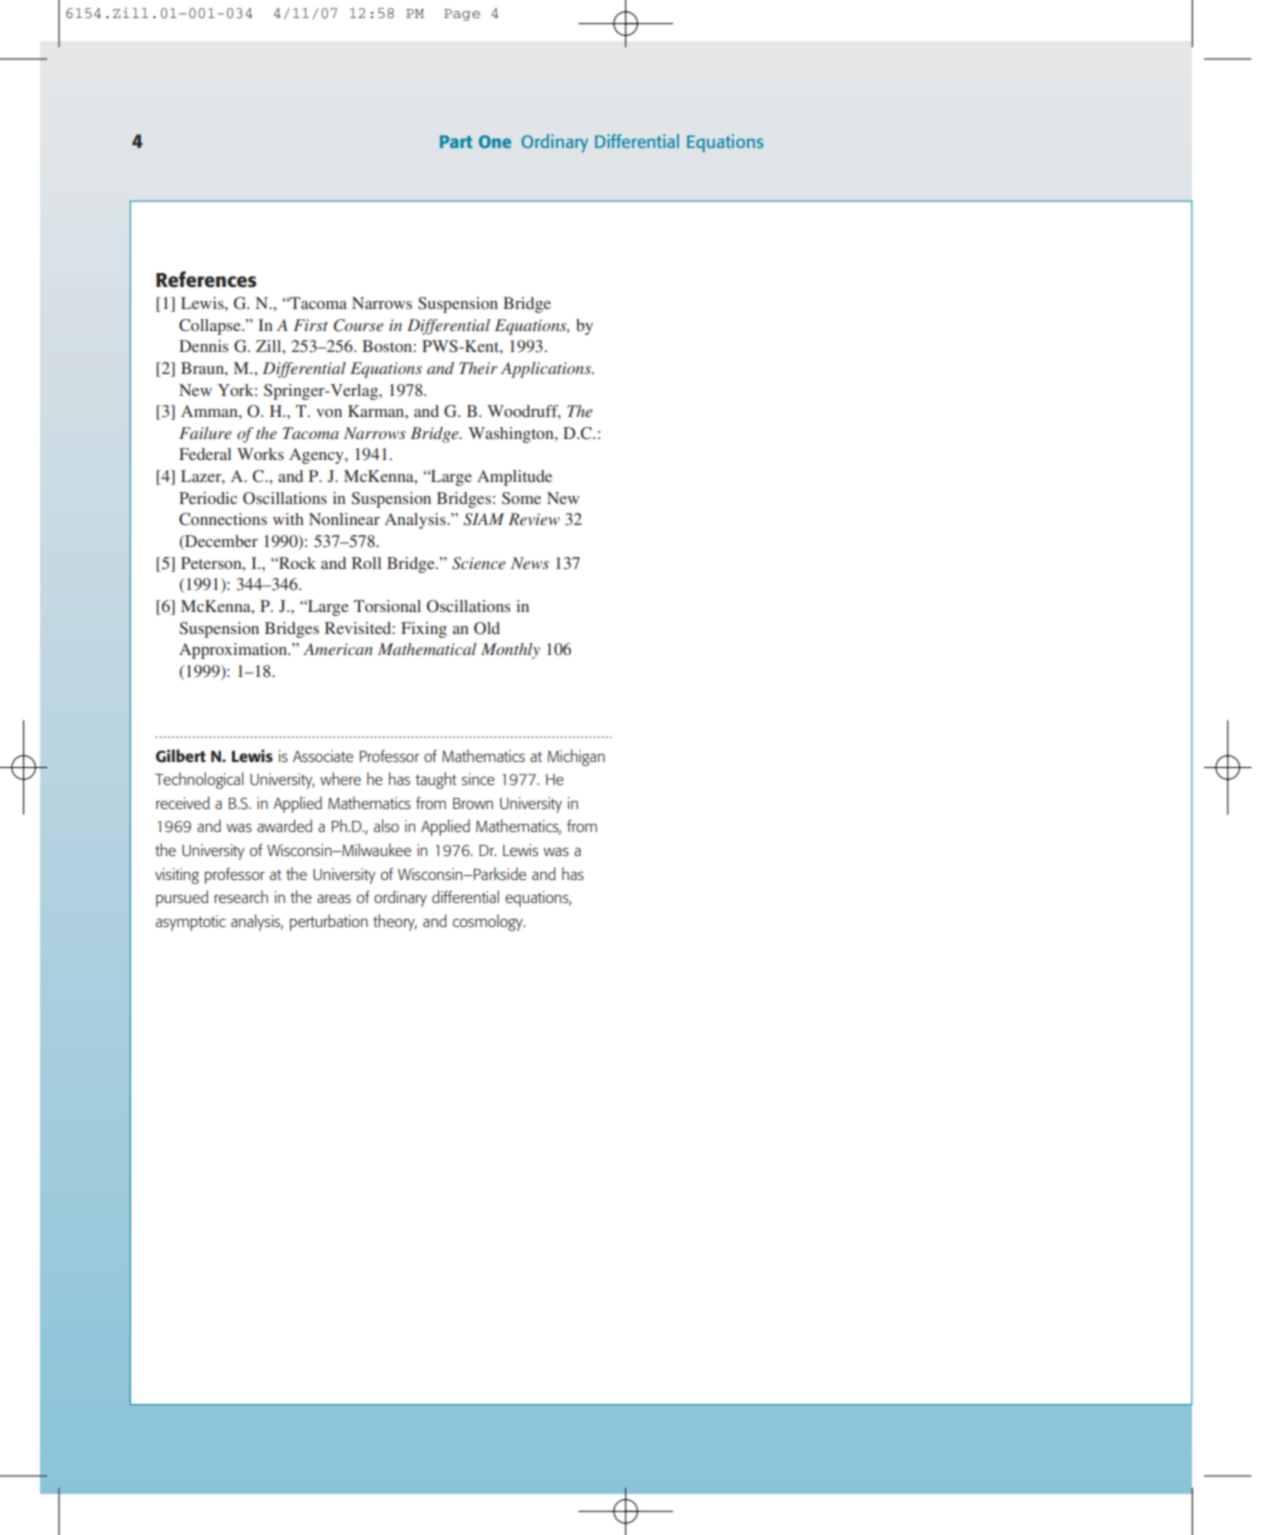 The image size is (1275, 1535). What do you see at coordinates (358, 325) in the document?
I see `Course` at bounding box center [358, 325].
